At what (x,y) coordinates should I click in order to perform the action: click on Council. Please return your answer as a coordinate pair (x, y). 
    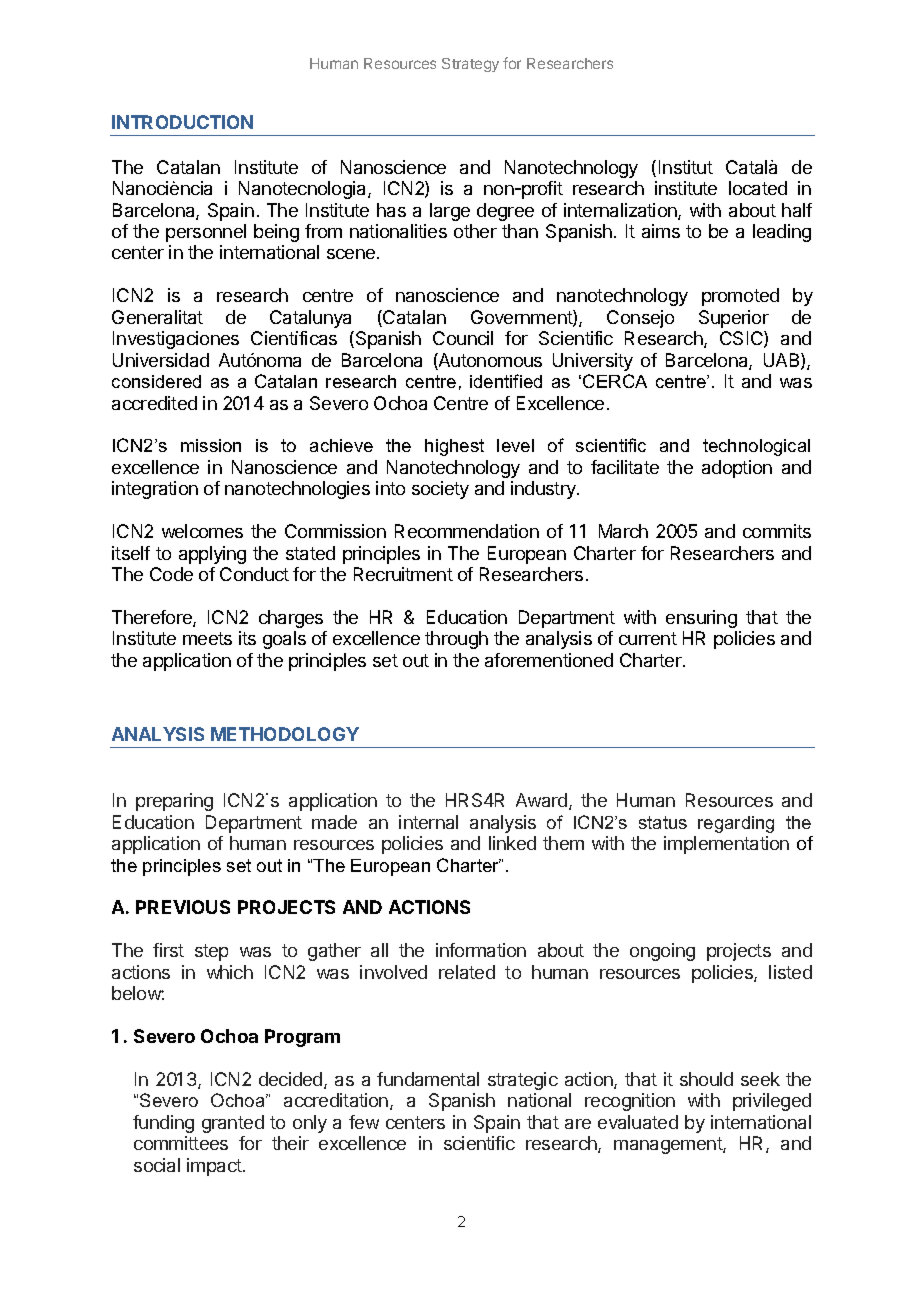
    Looking at the image, I should click on (463, 338).
